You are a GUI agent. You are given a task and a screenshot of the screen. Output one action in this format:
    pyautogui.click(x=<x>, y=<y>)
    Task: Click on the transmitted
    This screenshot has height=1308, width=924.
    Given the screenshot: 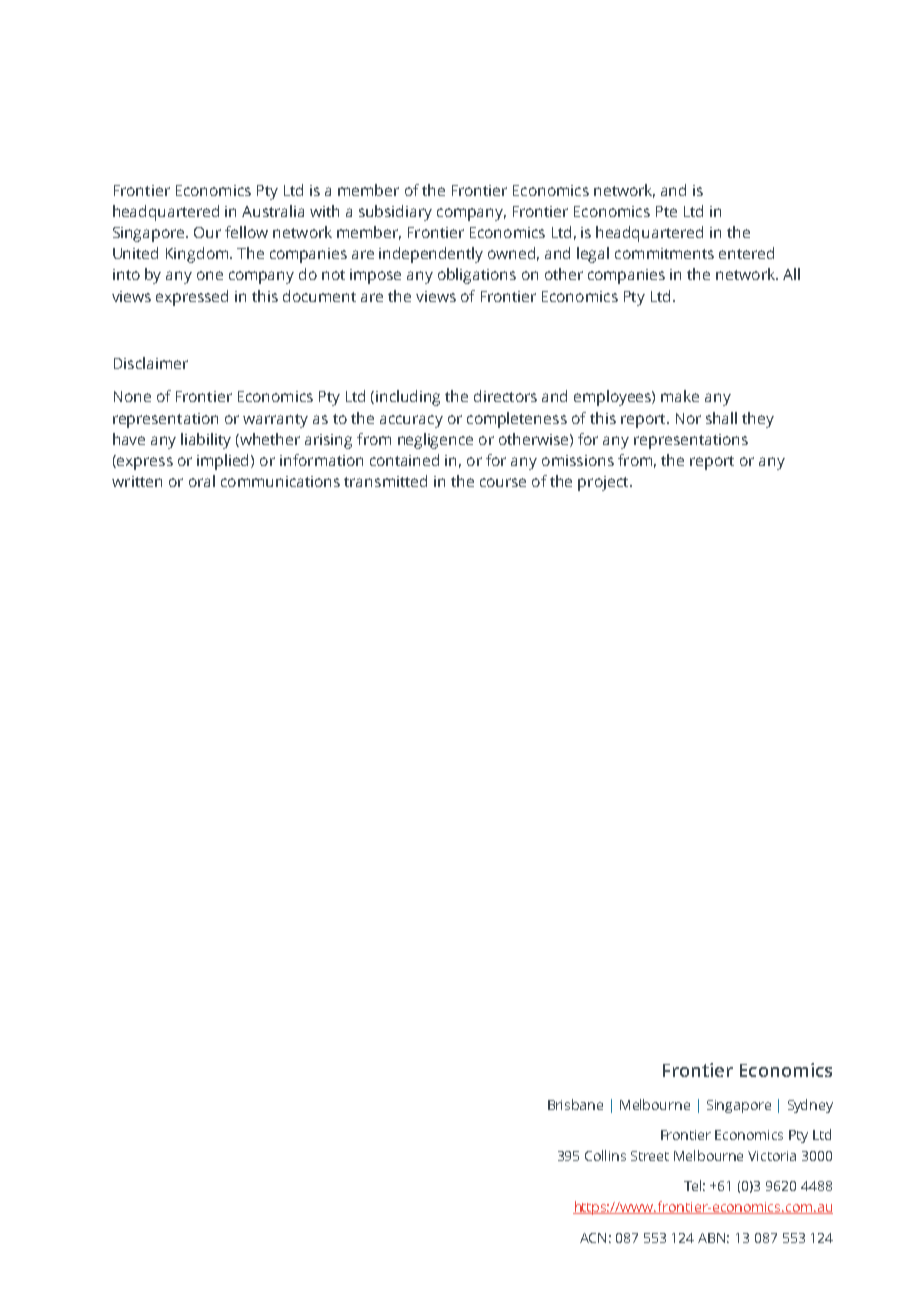 What is the action you would take?
    pyautogui.click(x=385, y=481)
